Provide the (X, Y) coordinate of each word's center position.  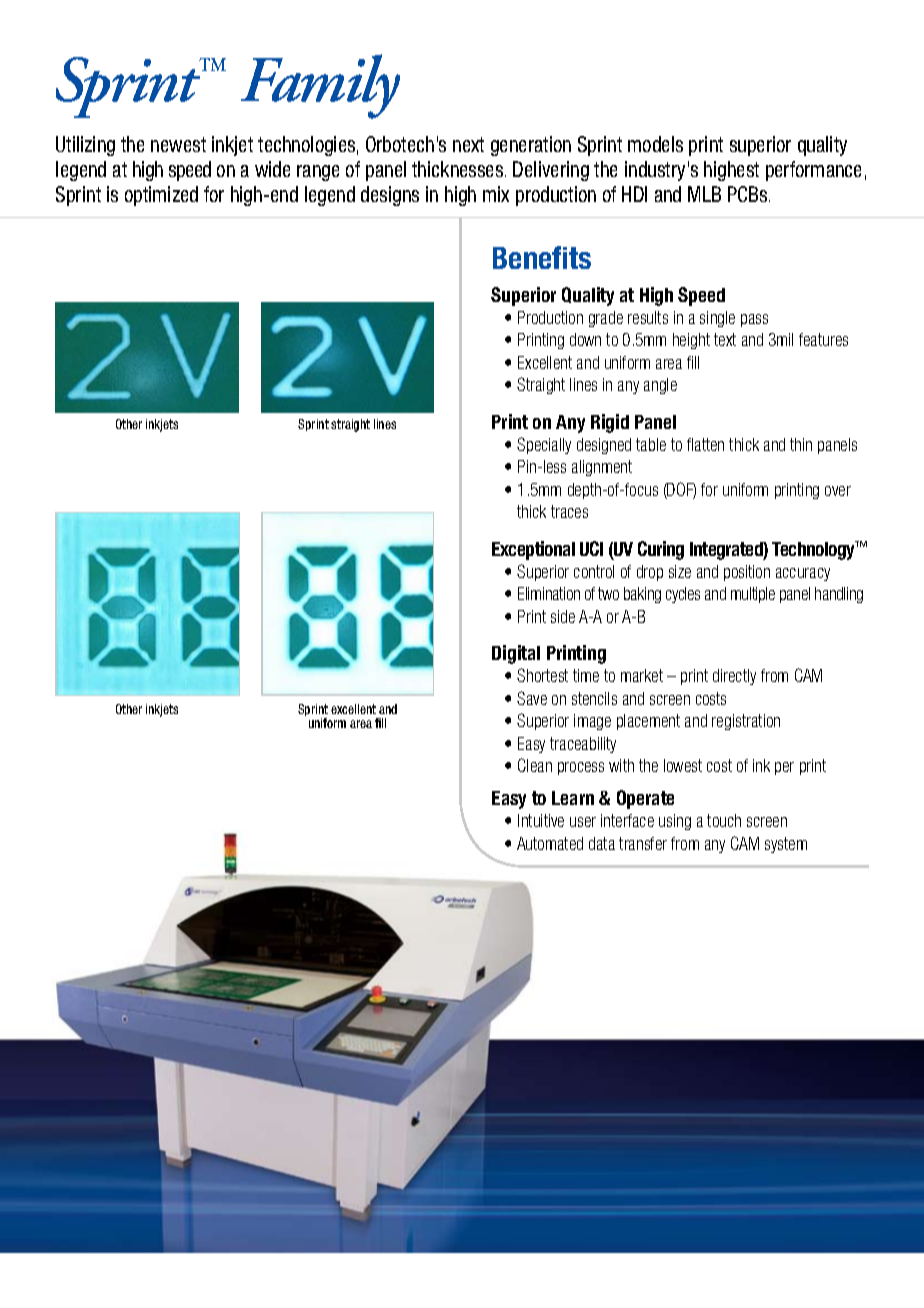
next (468, 144)
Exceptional (533, 550)
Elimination (549, 593)
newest (178, 144)
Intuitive (541, 820)
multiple (753, 595)
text (725, 339)
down (585, 339)
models (655, 144)
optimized (161, 196)
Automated (550, 843)
